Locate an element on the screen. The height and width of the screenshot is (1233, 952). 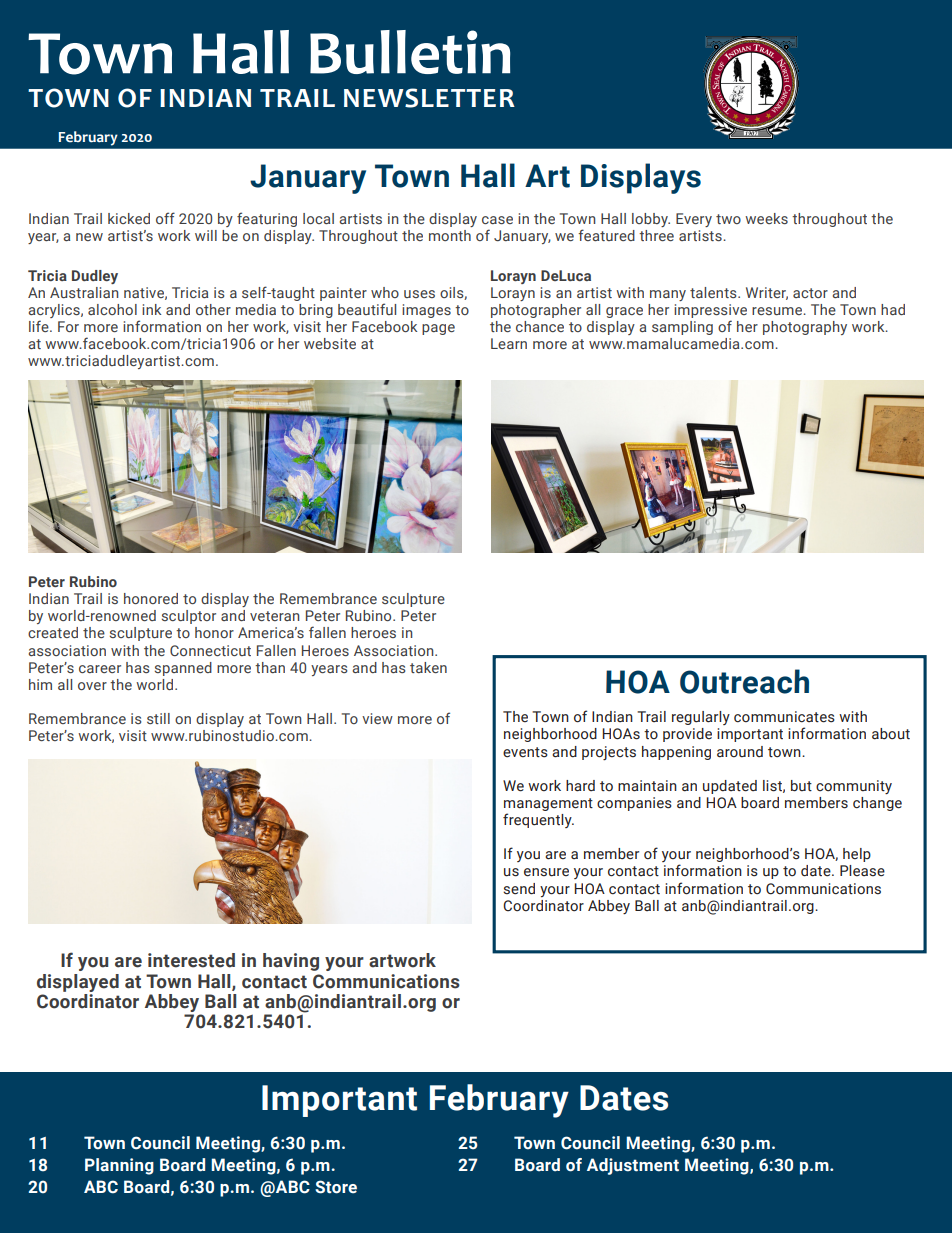
Planning is located at coordinates (119, 1166).
